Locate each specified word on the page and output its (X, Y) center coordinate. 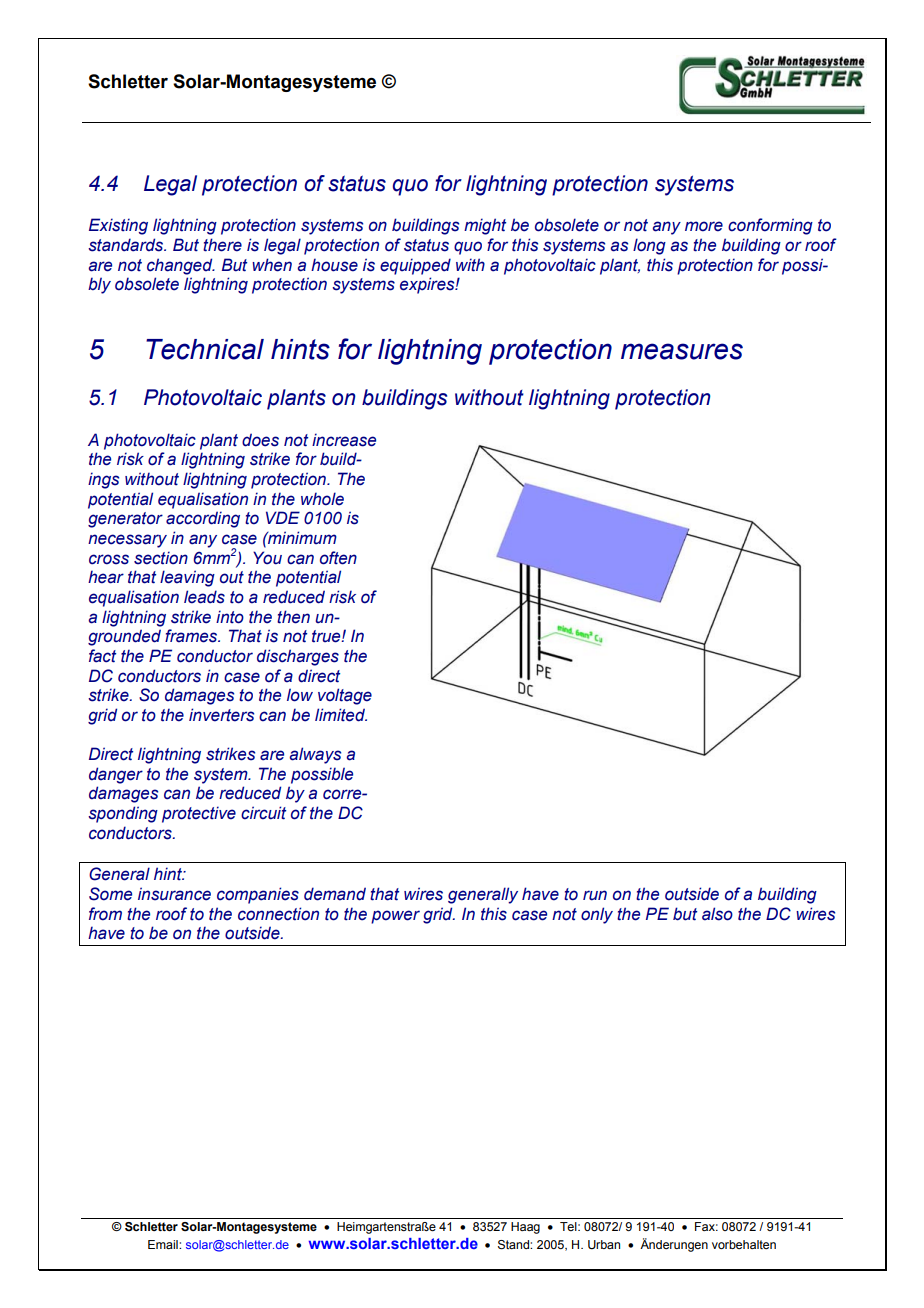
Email (164, 1244)
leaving (187, 578)
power (395, 917)
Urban (604, 1245)
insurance (174, 894)
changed (181, 266)
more (704, 226)
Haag (525, 1228)
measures (682, 351)
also (717, 914)
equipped (415, 266)
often (338, 558)
